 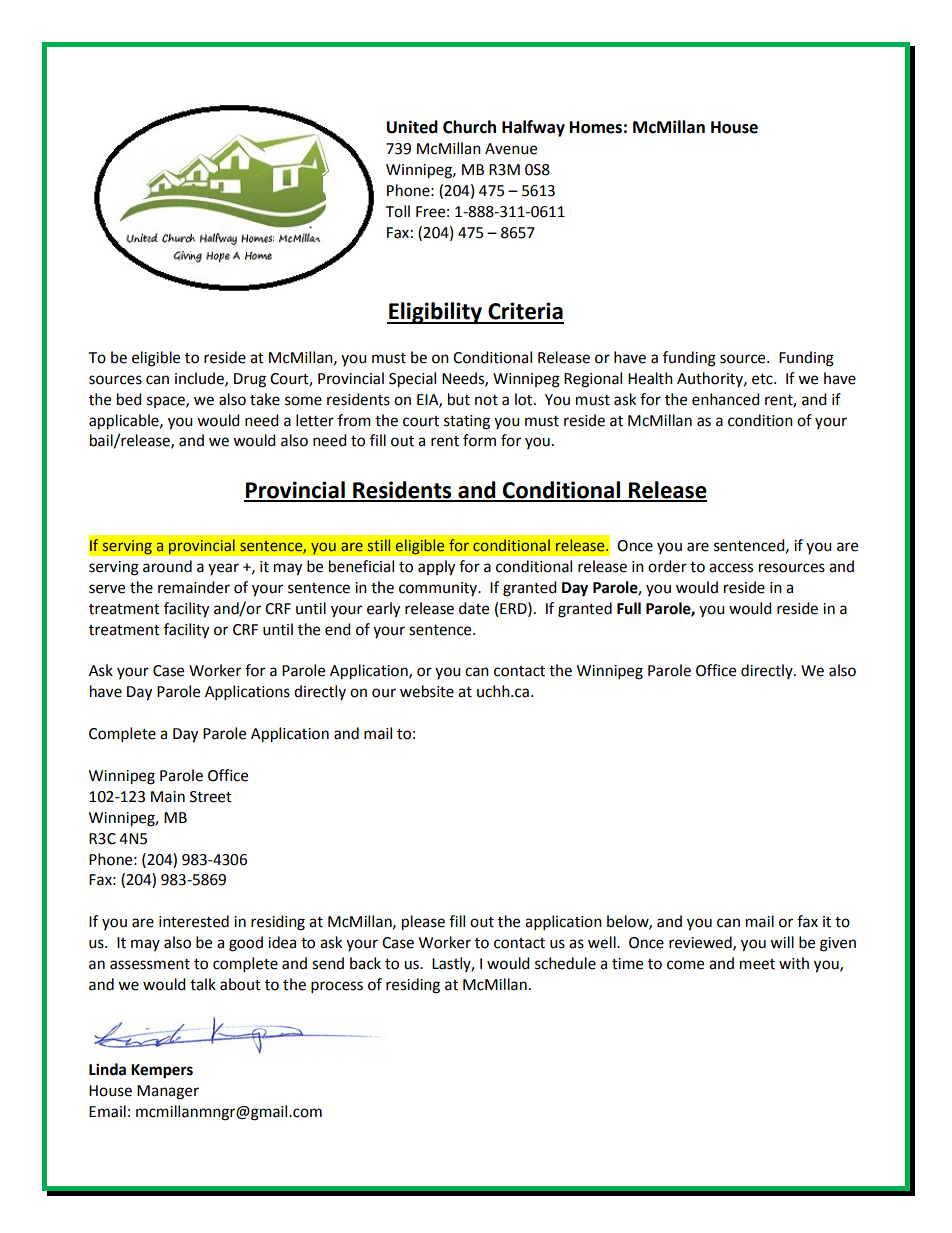 I want to click on Manager, so click(x=168, y=1092).
